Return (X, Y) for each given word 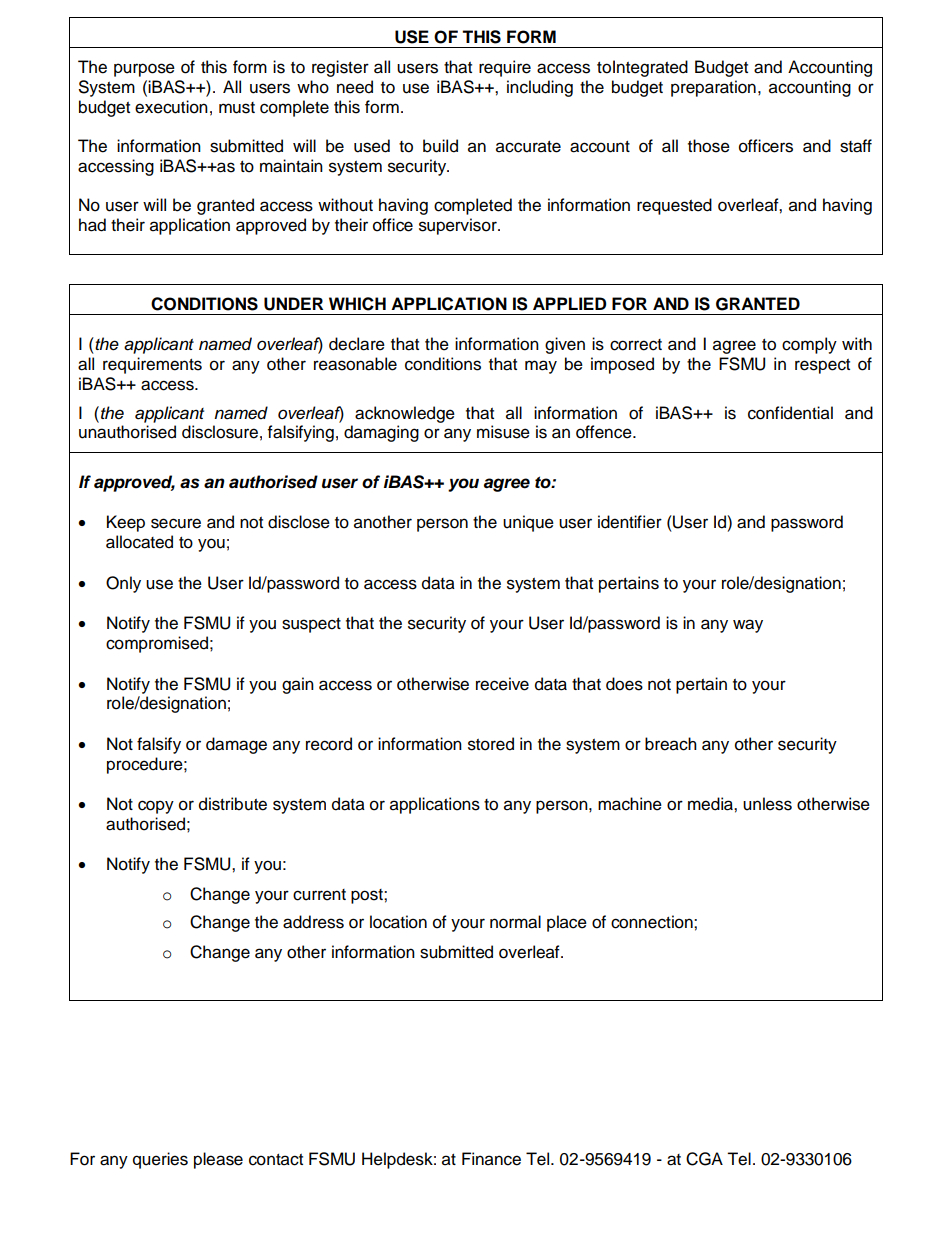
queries (160, 1160)
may (541, 367)
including (540, 88)
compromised (157, 644)
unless (767, 804)
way (748, 626)
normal (515, 922)
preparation (713, 88)
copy (156, 807)
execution (171, 107)
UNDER (293, 304)
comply (809, 345)
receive (502, 684)
